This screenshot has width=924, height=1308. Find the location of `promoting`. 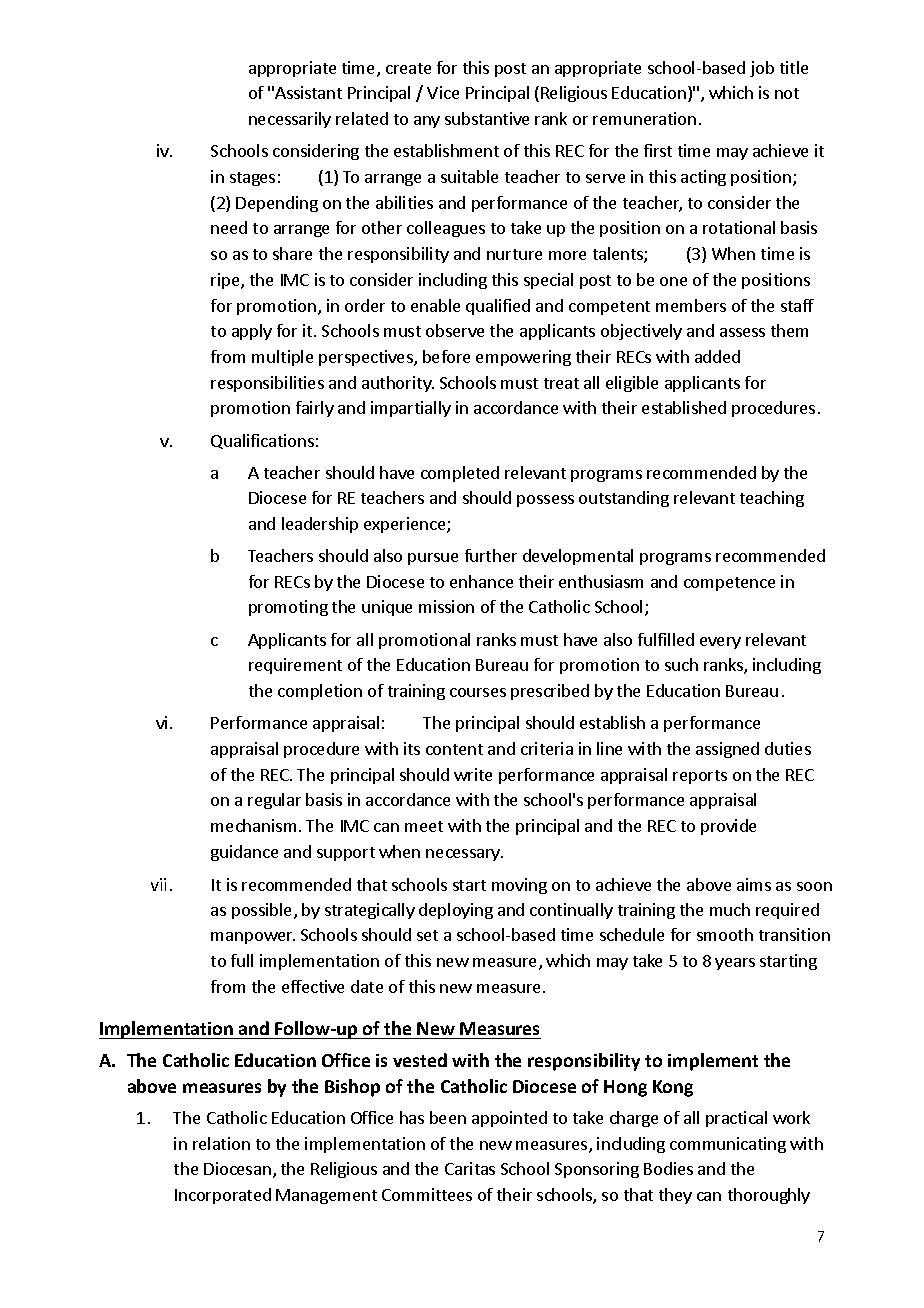

promoting is located at coordinates (288, 608).
